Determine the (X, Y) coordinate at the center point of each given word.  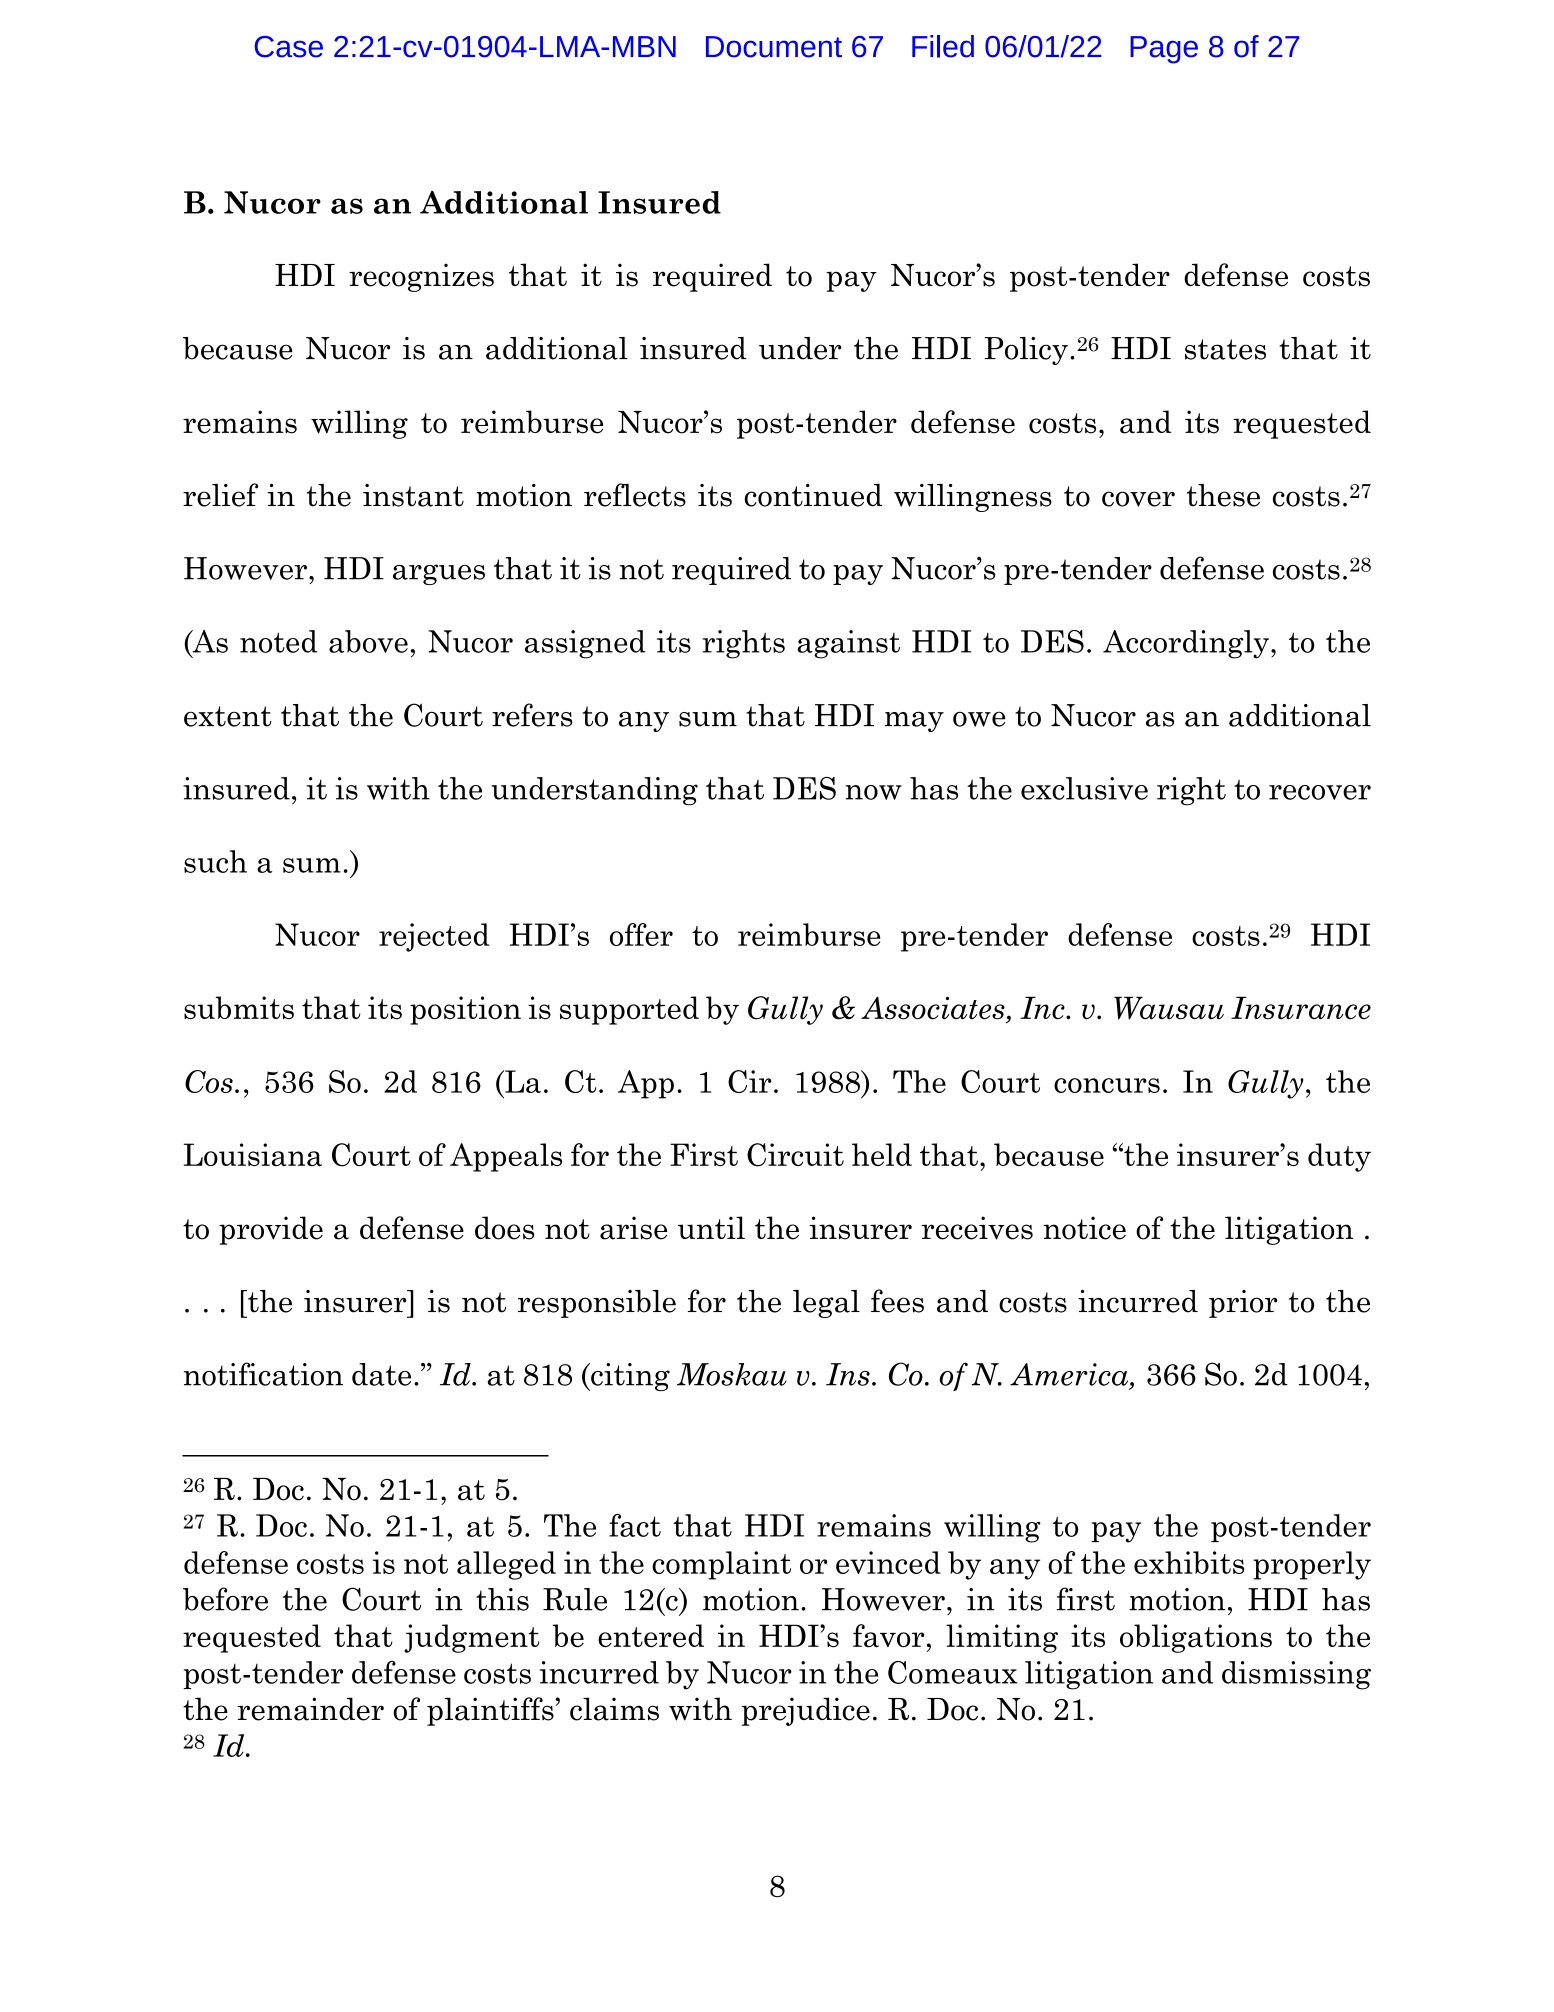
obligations (1196, 1638)
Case (289, 47)
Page (1164, 50)
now (873, 792)
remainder (310, 1709)
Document (774, 47)
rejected (434, 937)
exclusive (1084, 788)
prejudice (806, 1711)
